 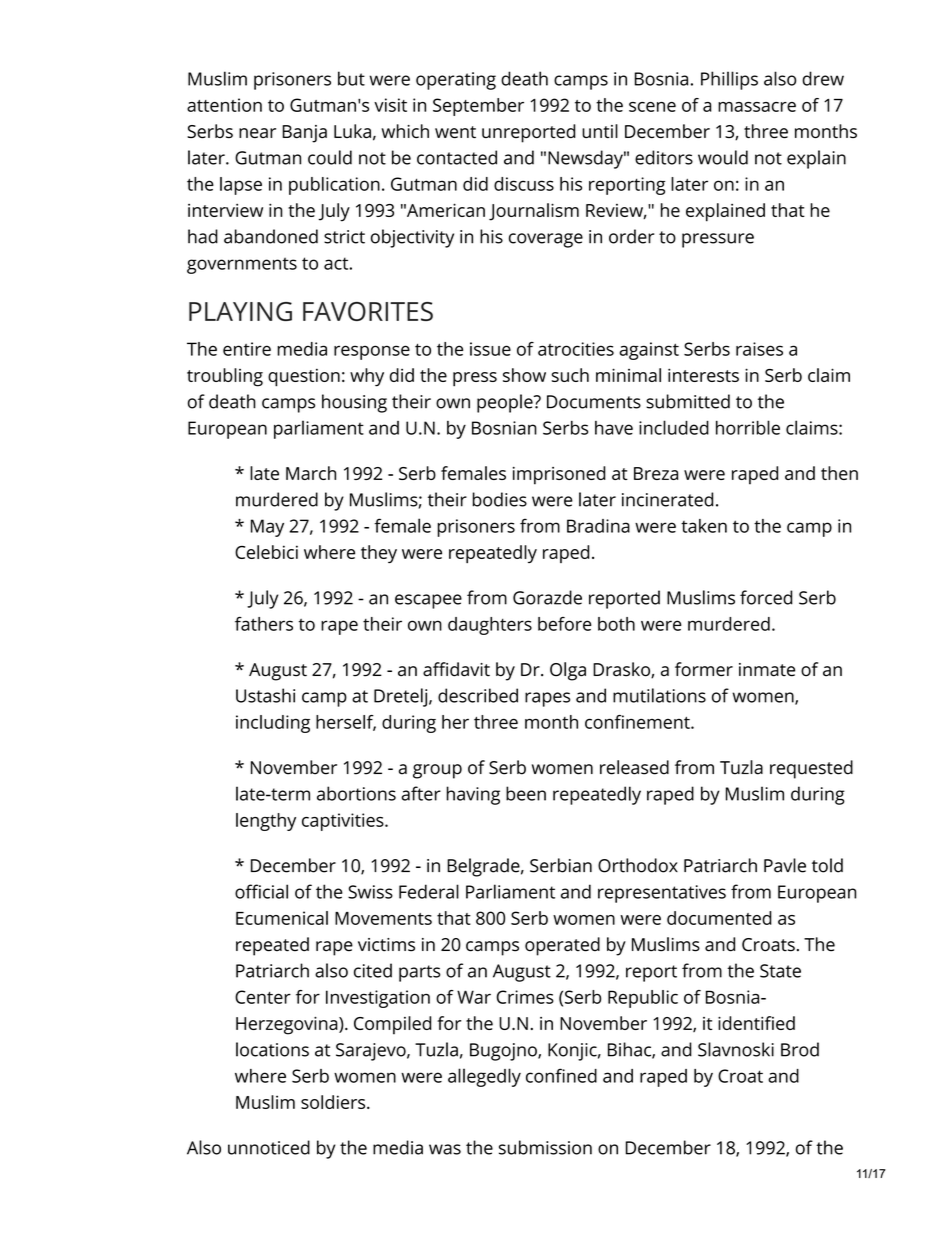 What do you see at coordinates (478, 107) in the screenshot?
I see `September` at bounding box center [478, 107].
